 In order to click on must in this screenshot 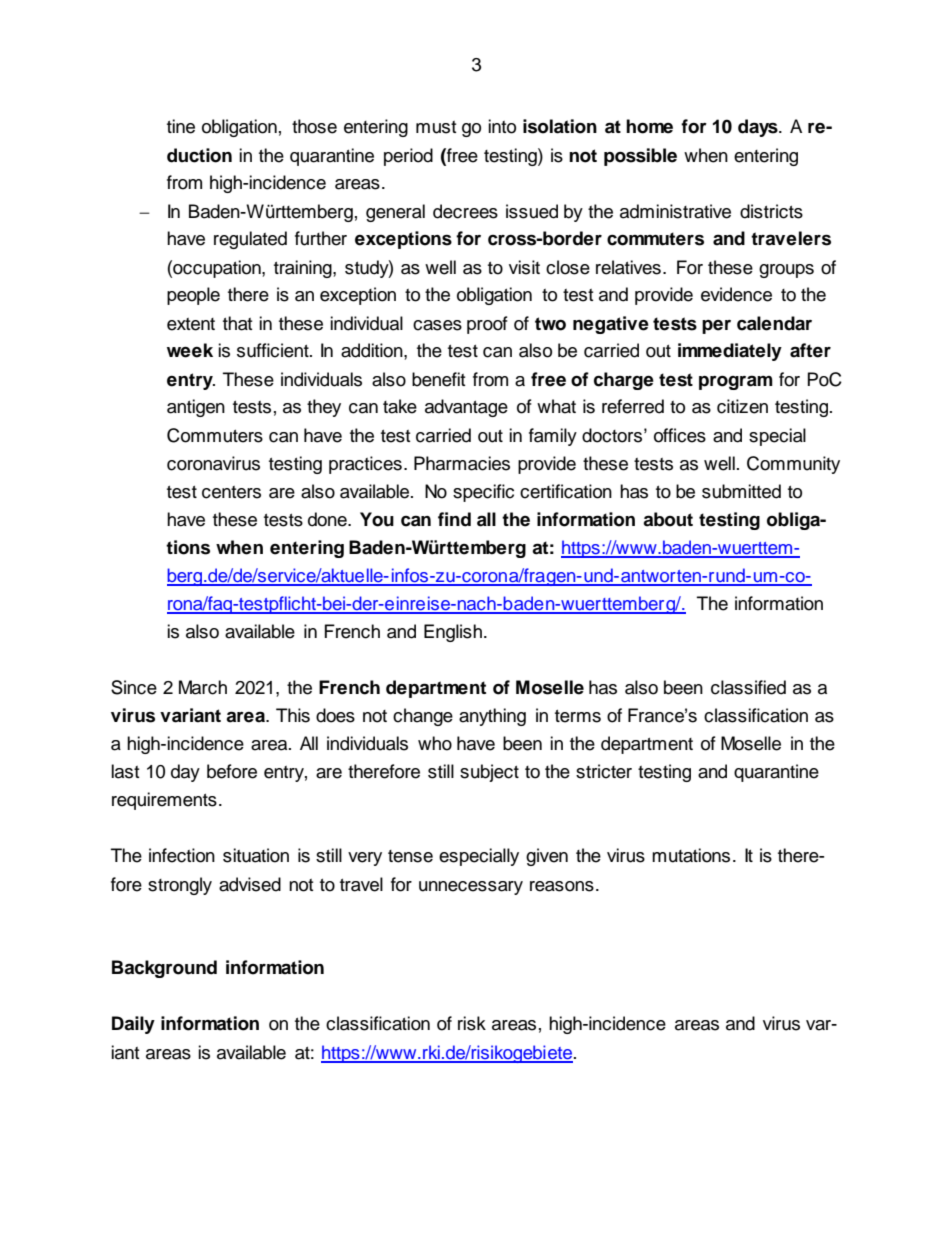, I will do `click(436, 127)`.
